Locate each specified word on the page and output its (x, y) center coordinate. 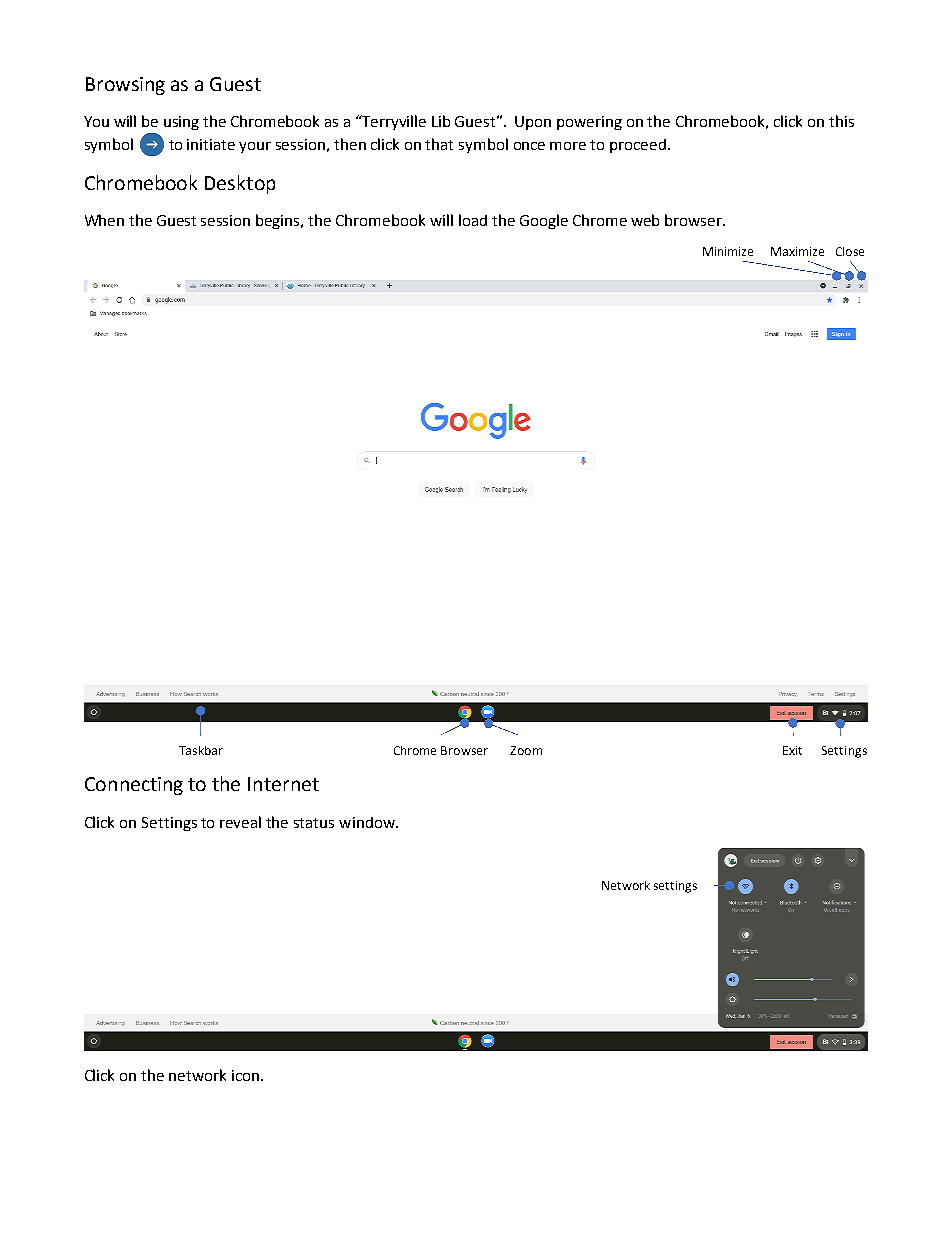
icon (245, 1075)
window (368, 822)
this (841, 121)
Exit (792, 750)
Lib (441, 121)
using (181, 123)
